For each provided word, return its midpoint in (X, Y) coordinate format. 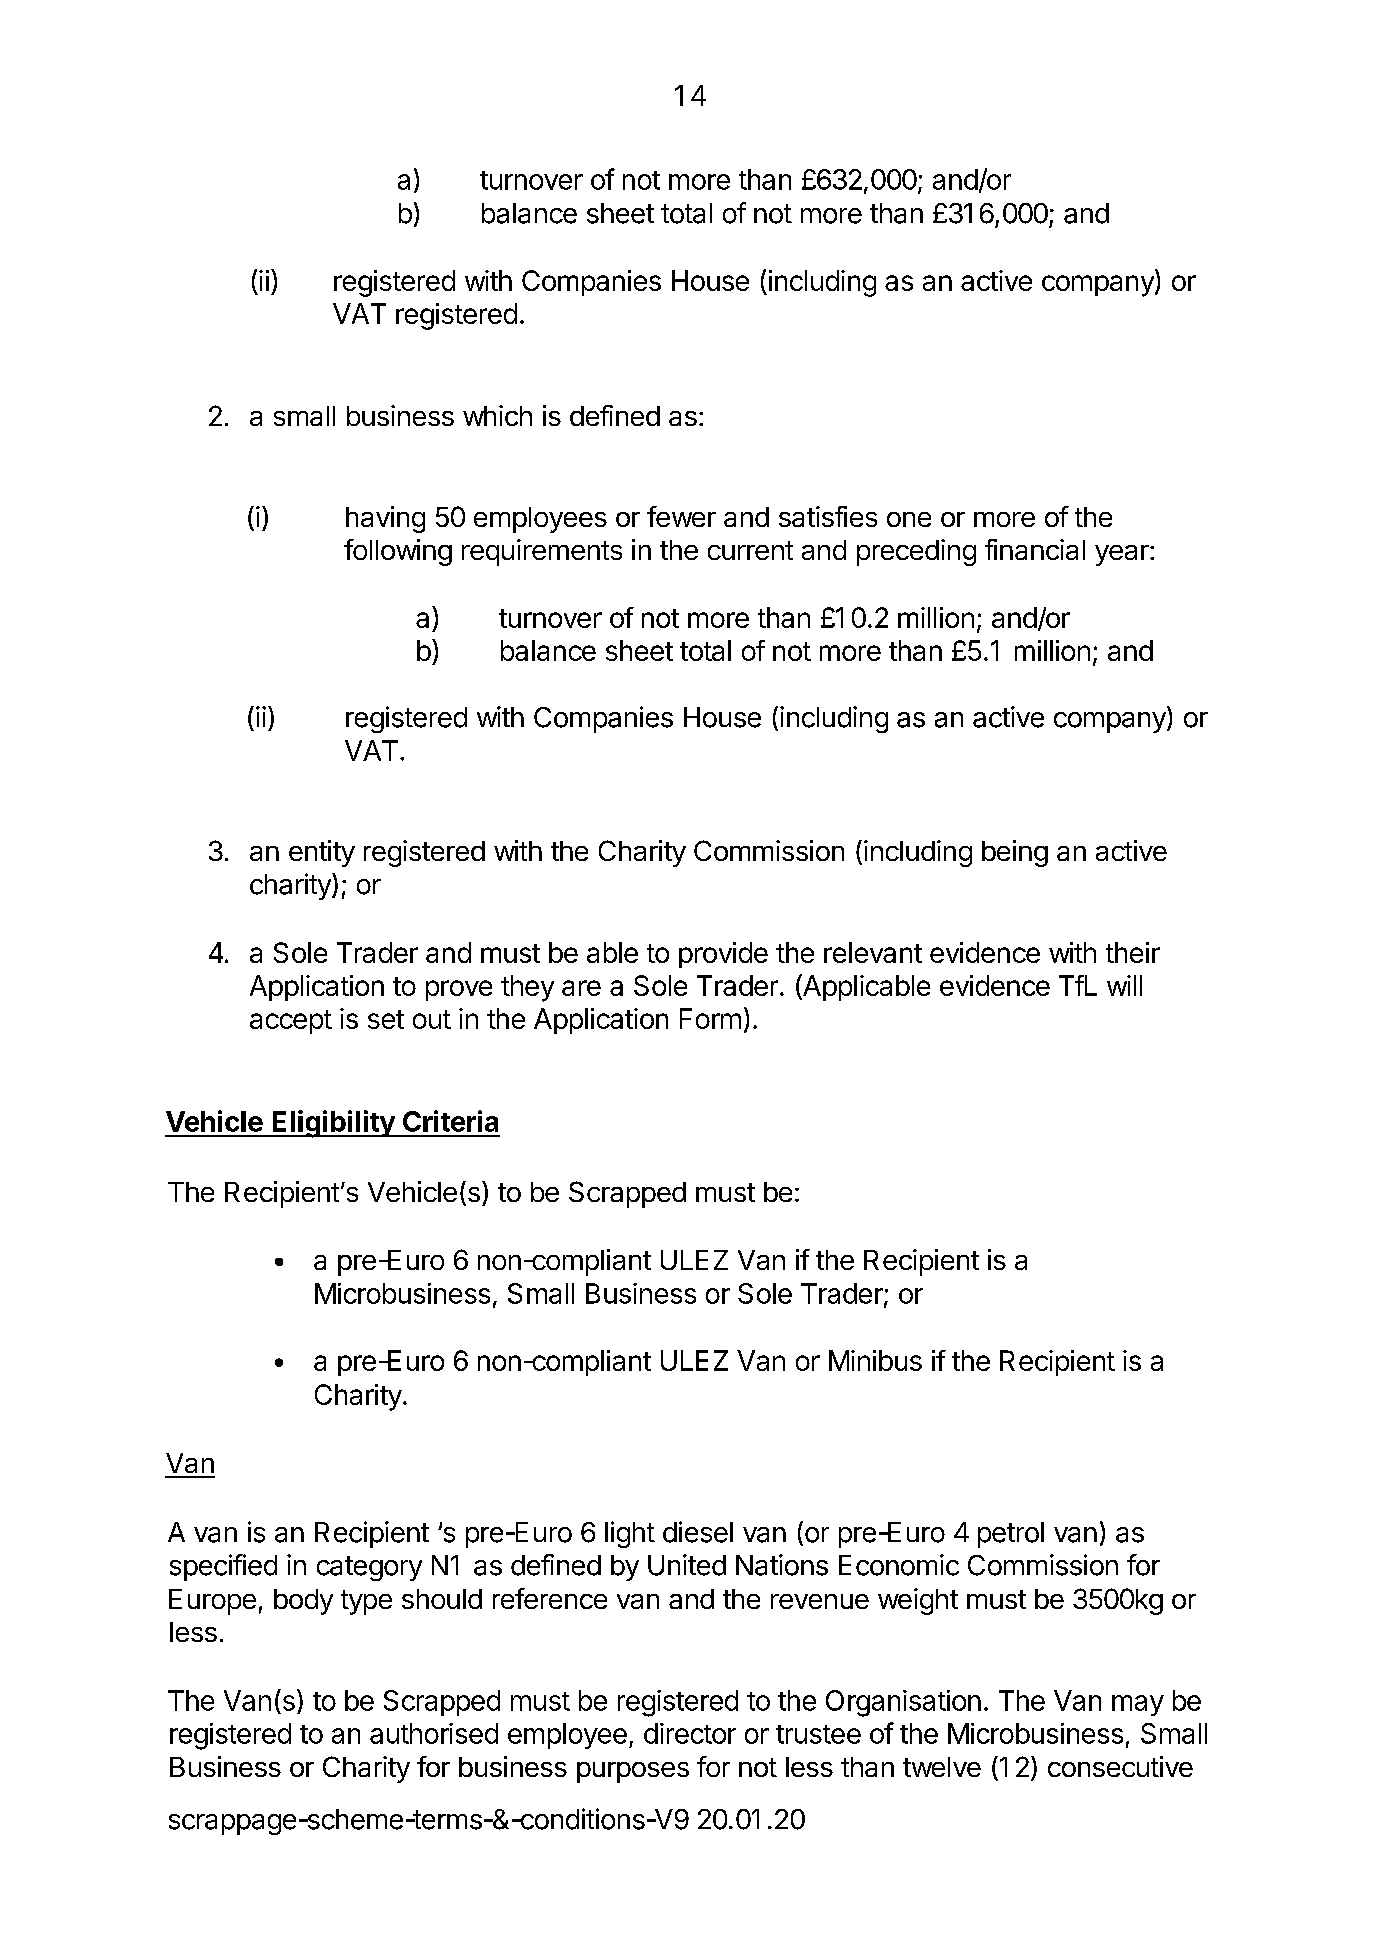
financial (1035, 549)
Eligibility (333, 1124)
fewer (681, 516)
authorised (434, 1733)
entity (322, 853)
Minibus (875, 1360)
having (385, 519)
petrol (1011, 1535)
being (1015, 853)
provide (723, 955)
